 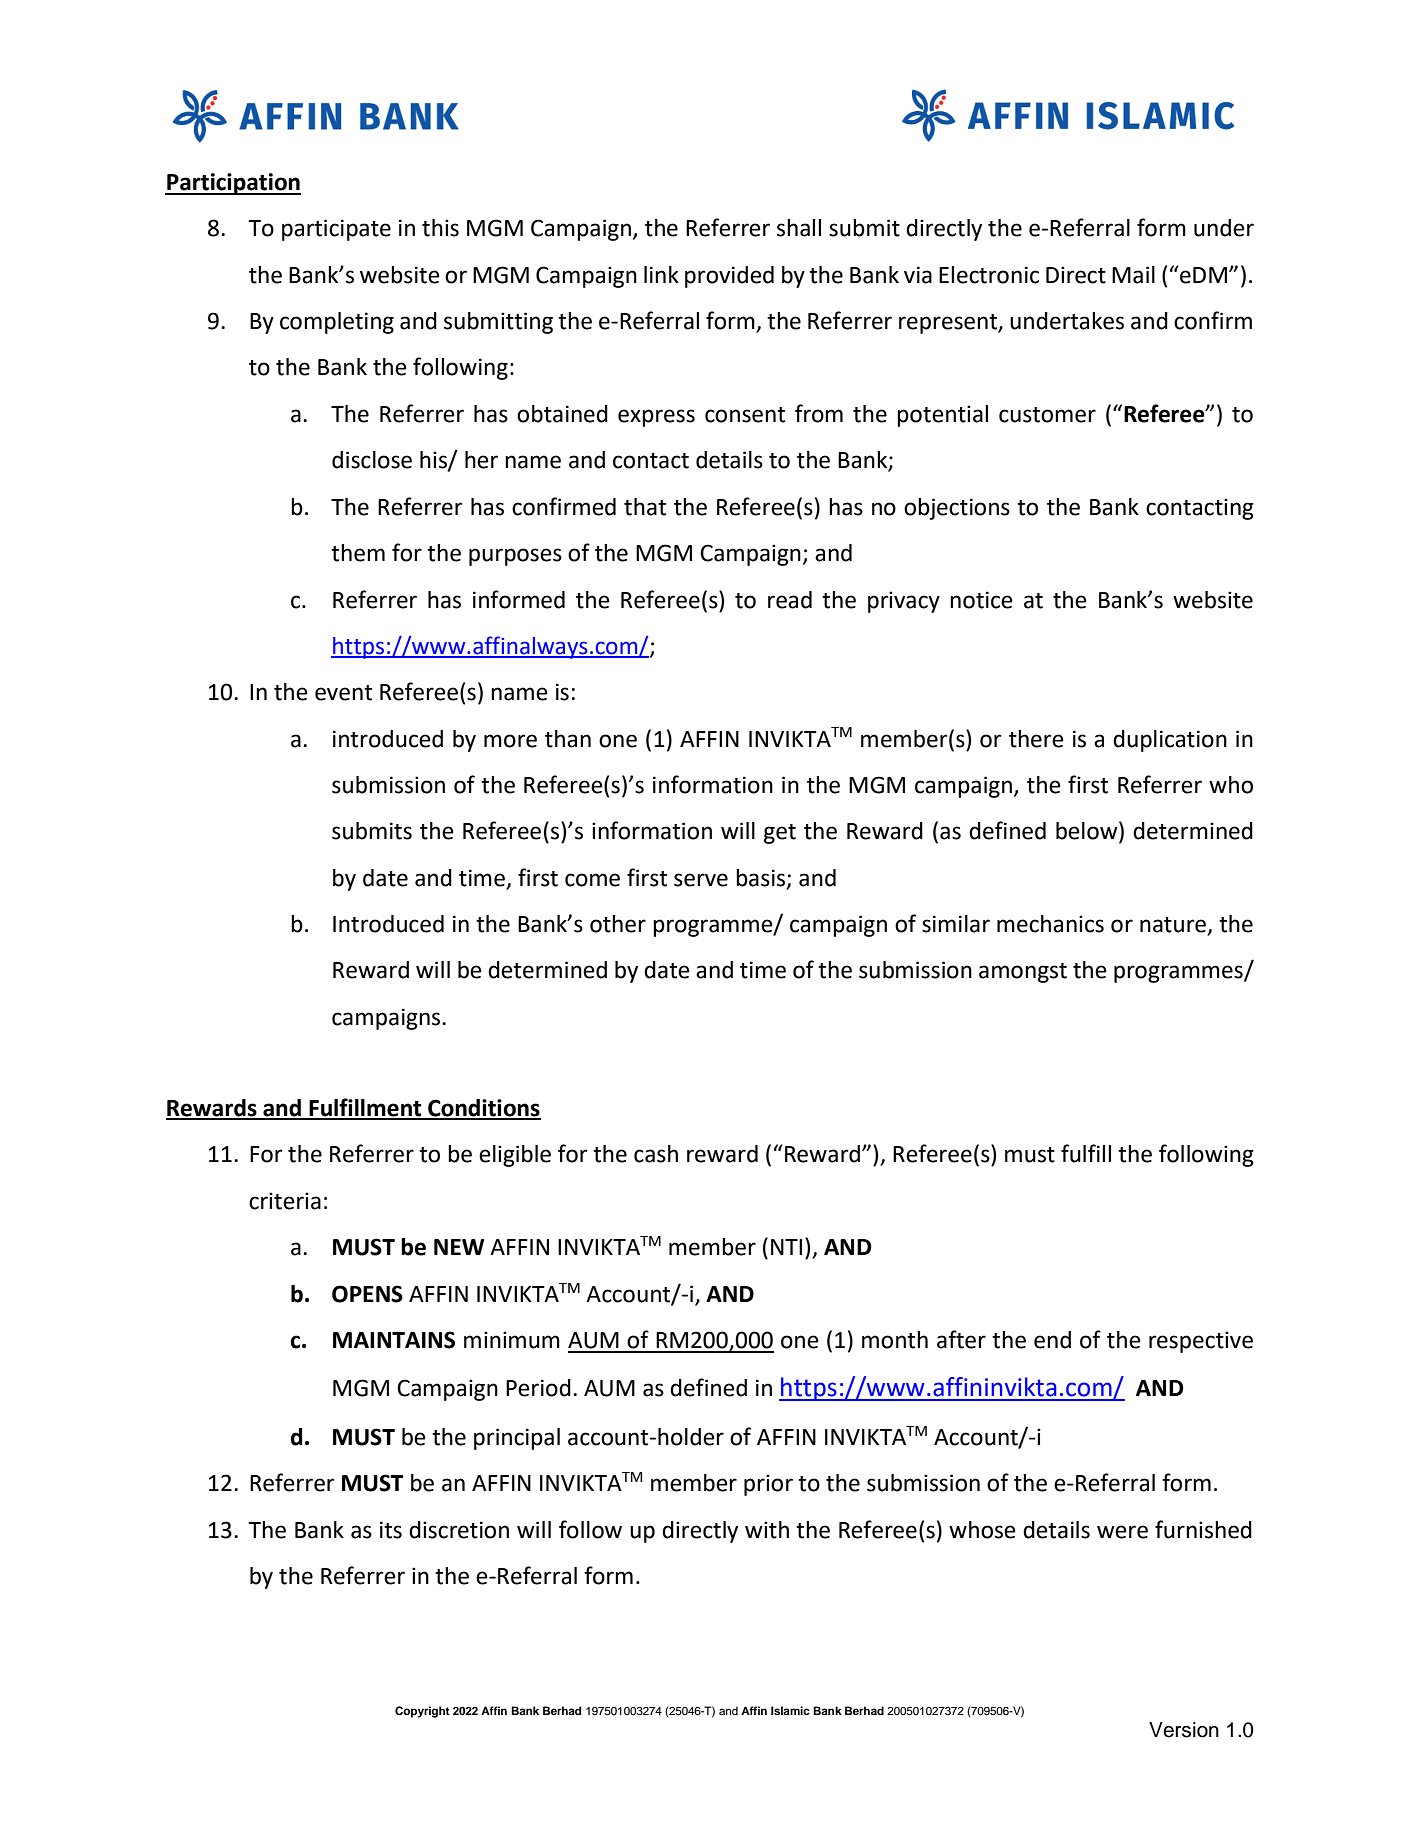 What do you see at coordinates (1133, 275) in the page?
I see `Mail` at bounding box center [1133, 275].
